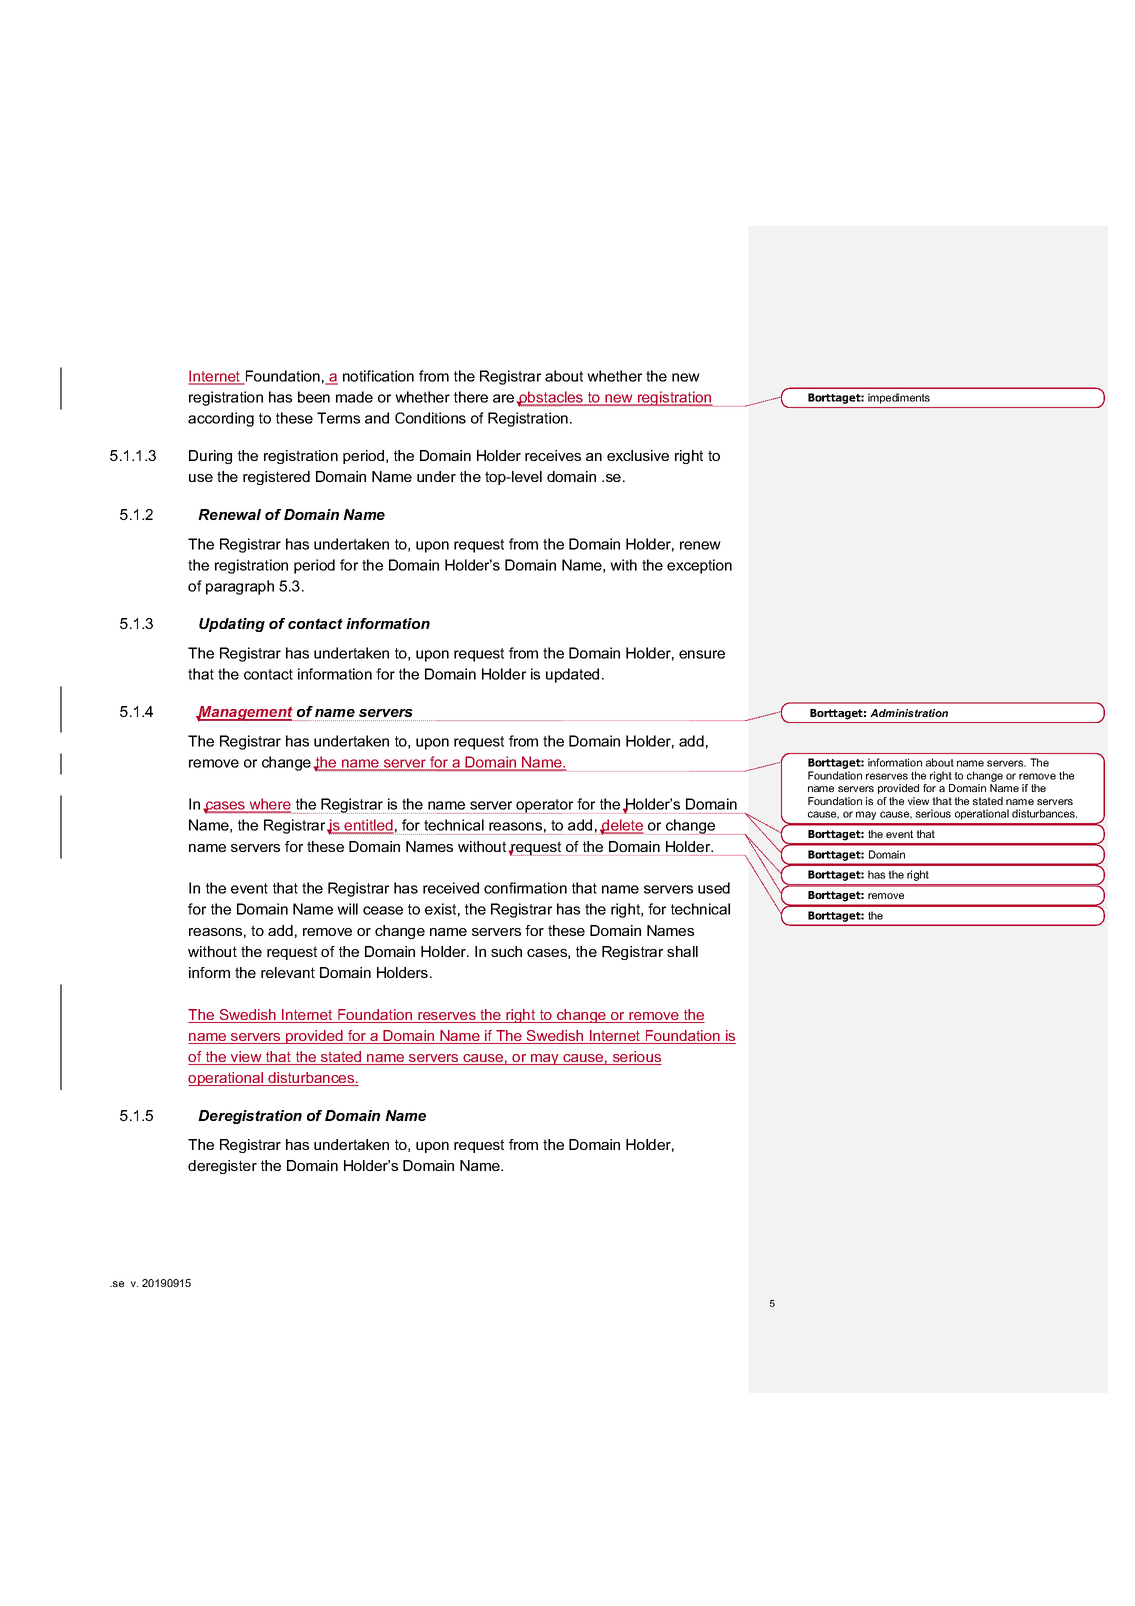 The image size is (1135, 1606). What do you see at coordinates (909, 713) in the page?
I see `Administration` at bounding box center [909, 713].
